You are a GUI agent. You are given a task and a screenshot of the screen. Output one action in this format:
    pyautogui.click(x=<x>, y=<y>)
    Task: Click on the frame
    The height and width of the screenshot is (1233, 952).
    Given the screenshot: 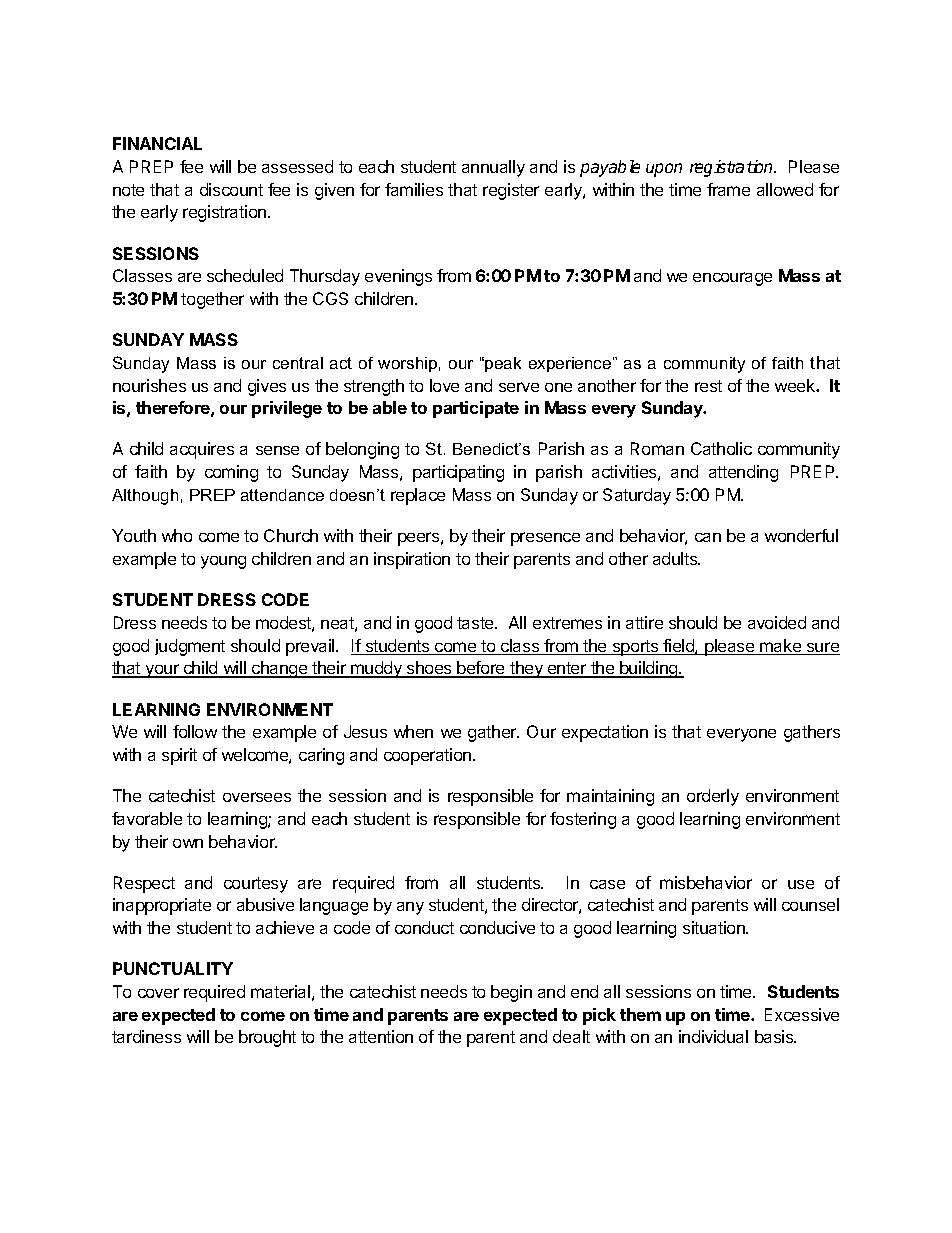 What is the action you would take?
    pyautogui.click(x=728, y=189)
